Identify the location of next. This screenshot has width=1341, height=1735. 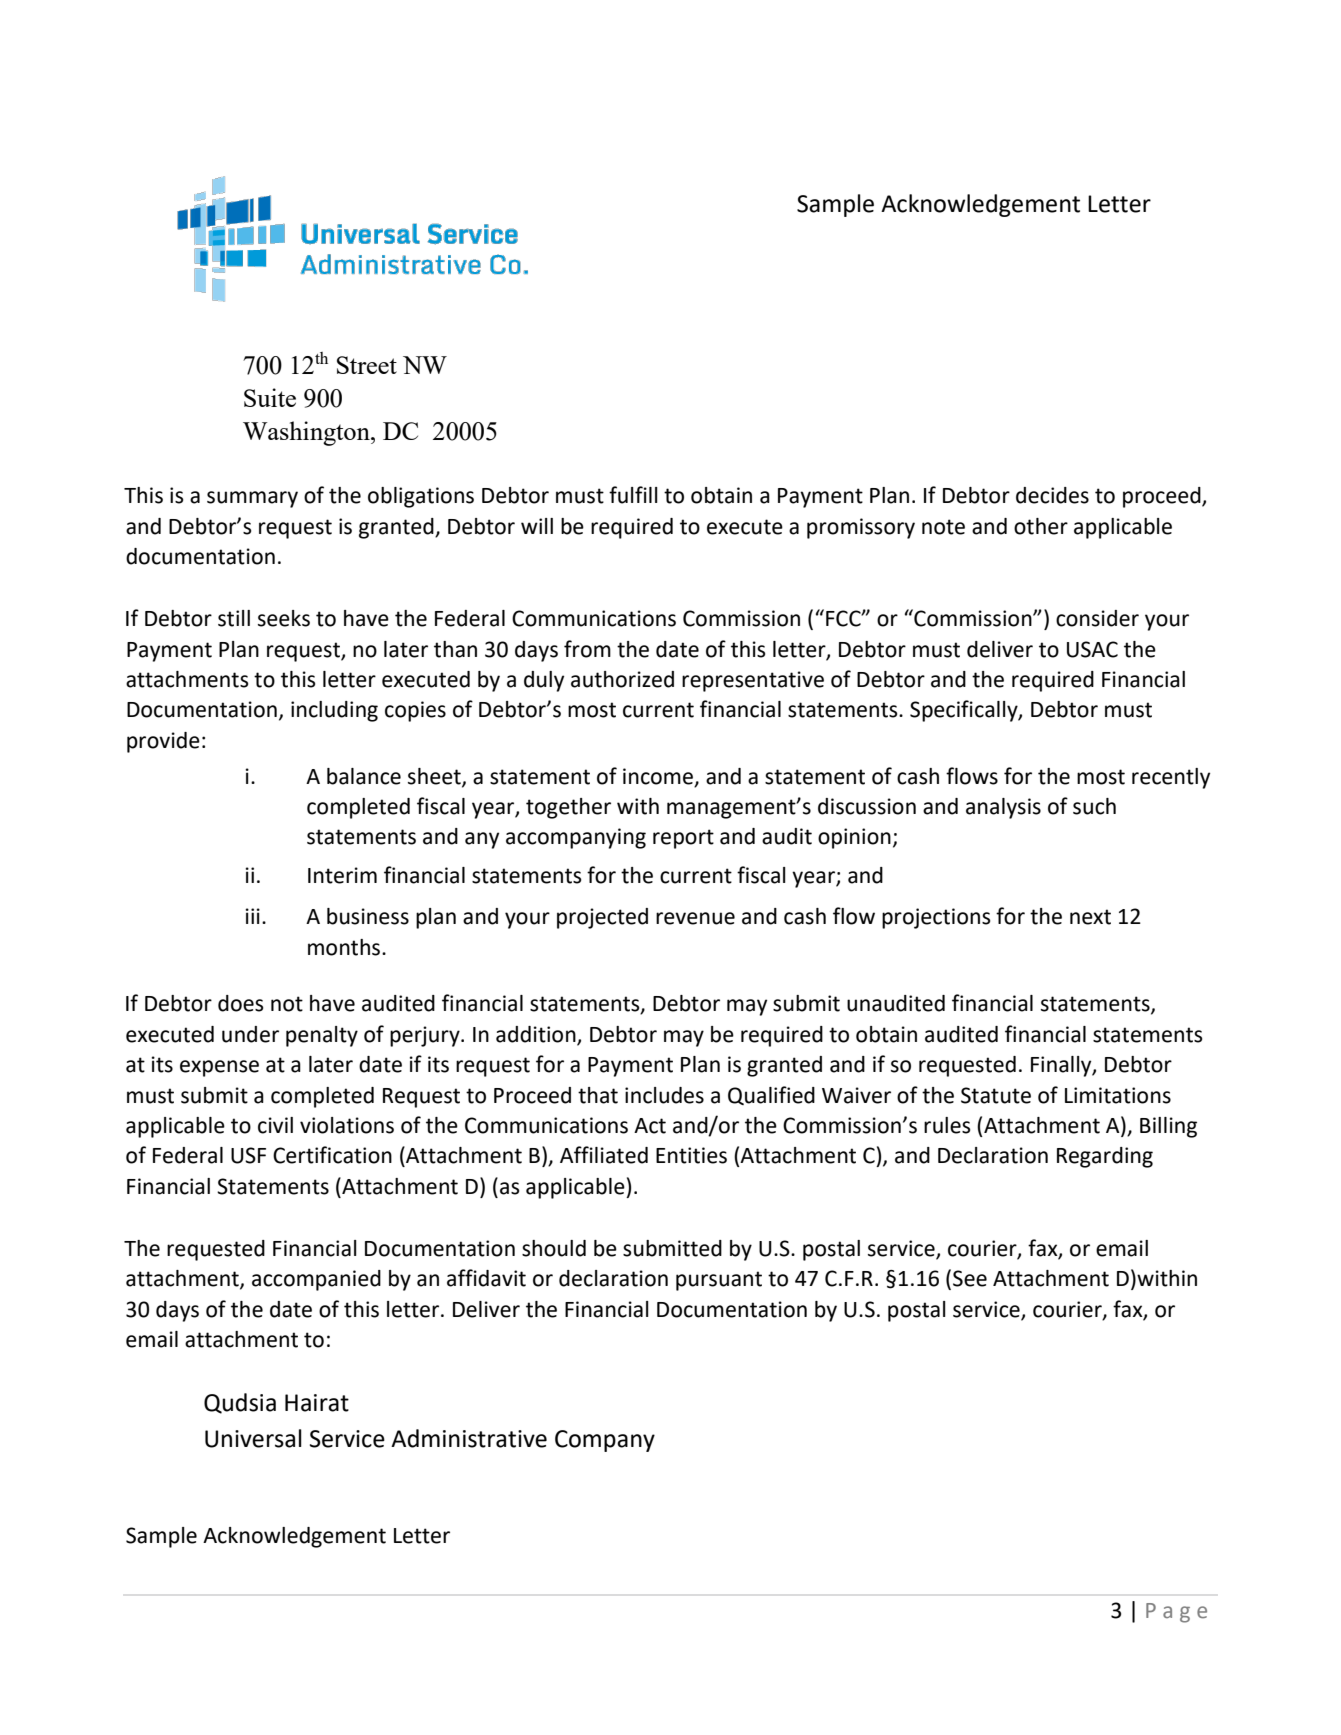
(1090, 917).
